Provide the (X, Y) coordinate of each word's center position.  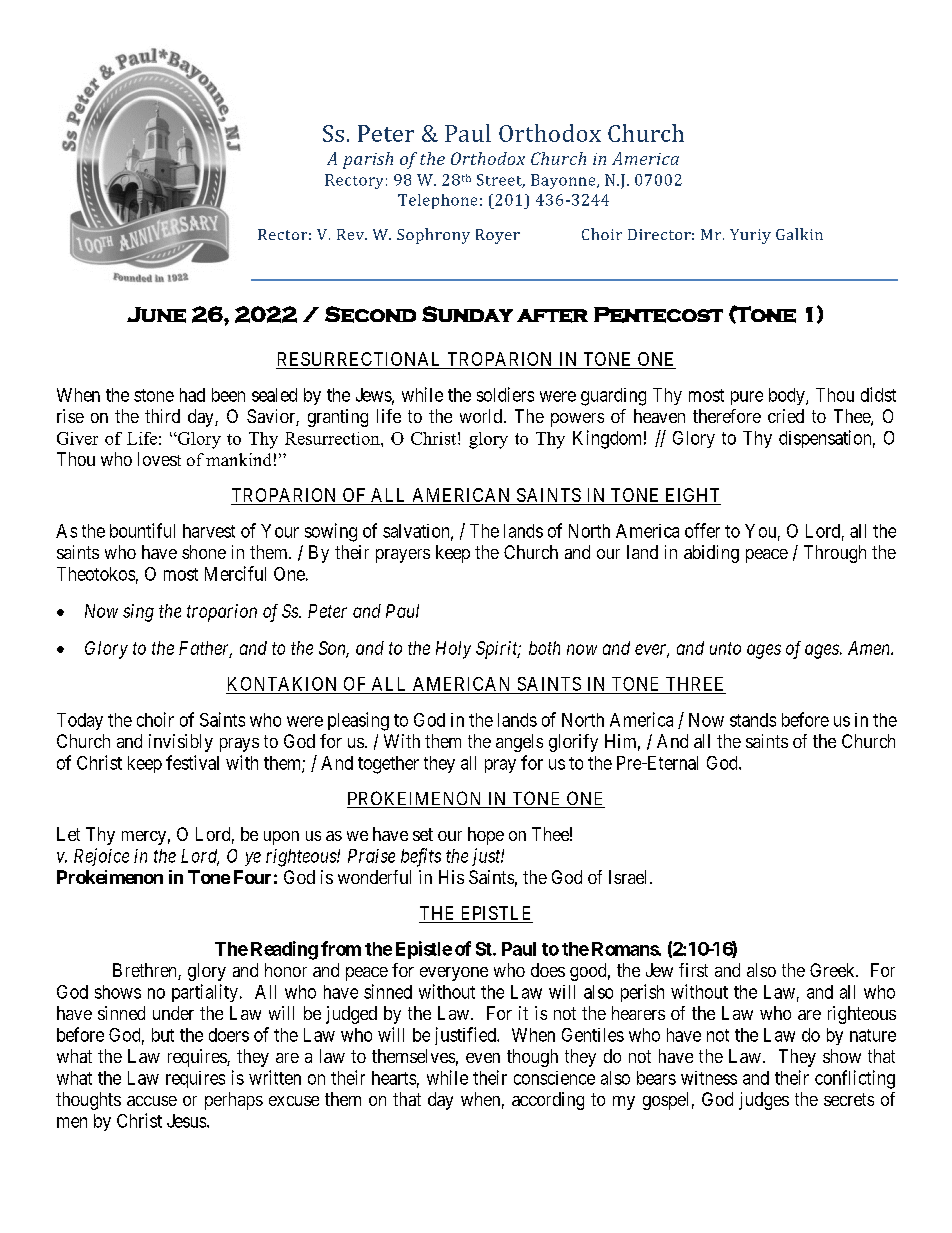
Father (205, 649)
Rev (352, 234)
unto (725, 648)
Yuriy (750, 236)
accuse (152, 1101)
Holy (453, 650)
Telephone (437, 201)
